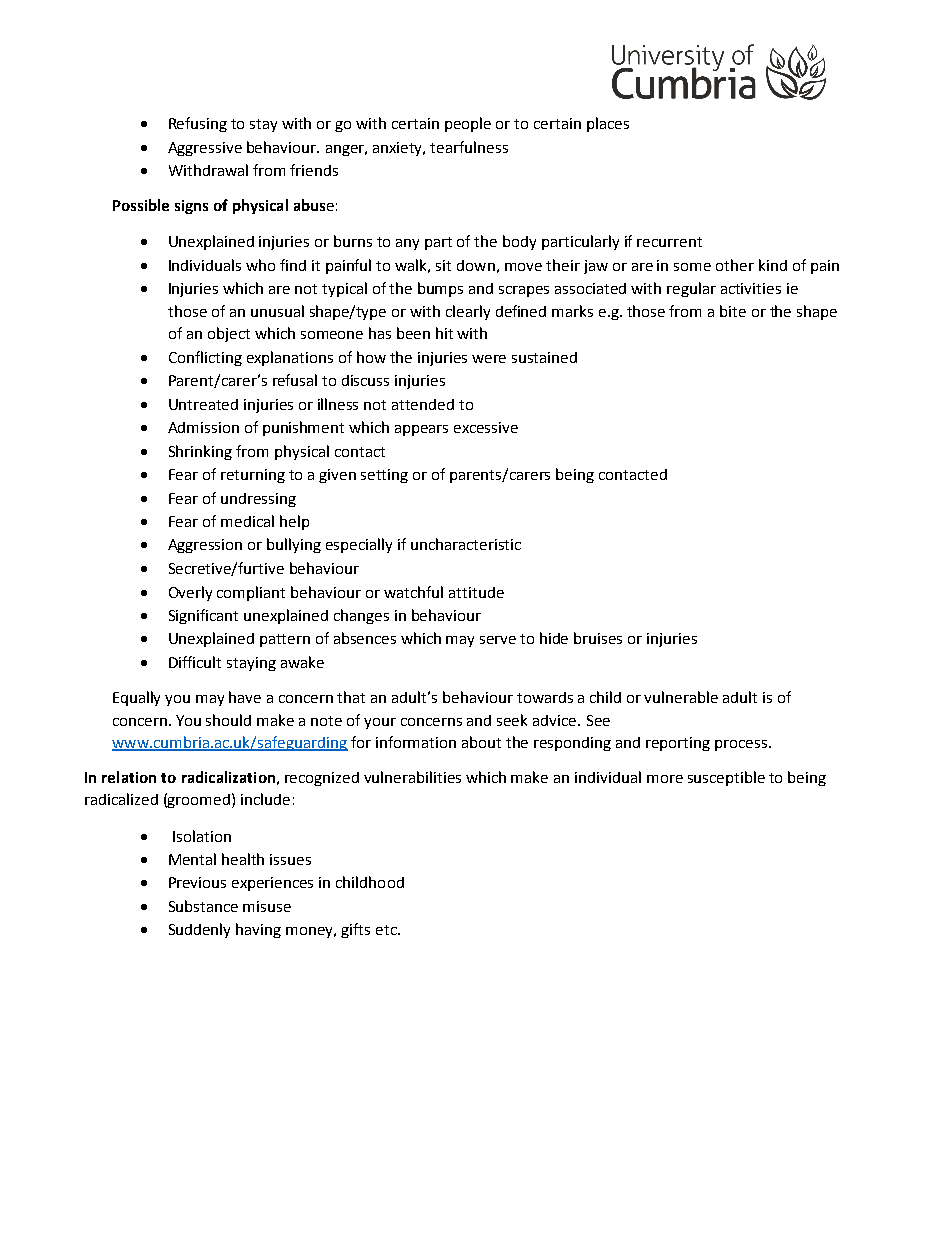  I want to click on places, so click(608, 124).
